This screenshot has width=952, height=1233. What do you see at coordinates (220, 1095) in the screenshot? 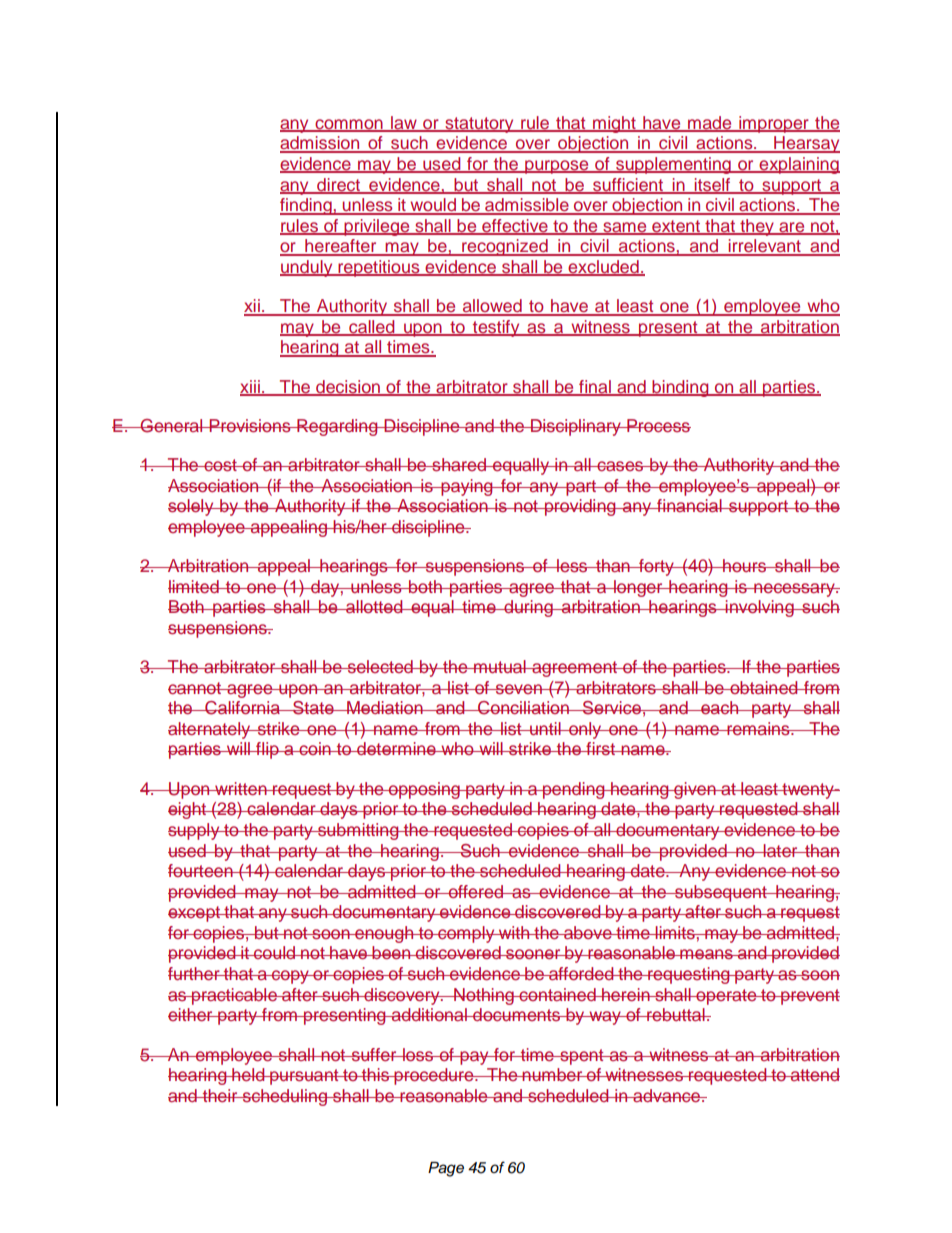
I see `their` at bounding box center [220, 1095].
